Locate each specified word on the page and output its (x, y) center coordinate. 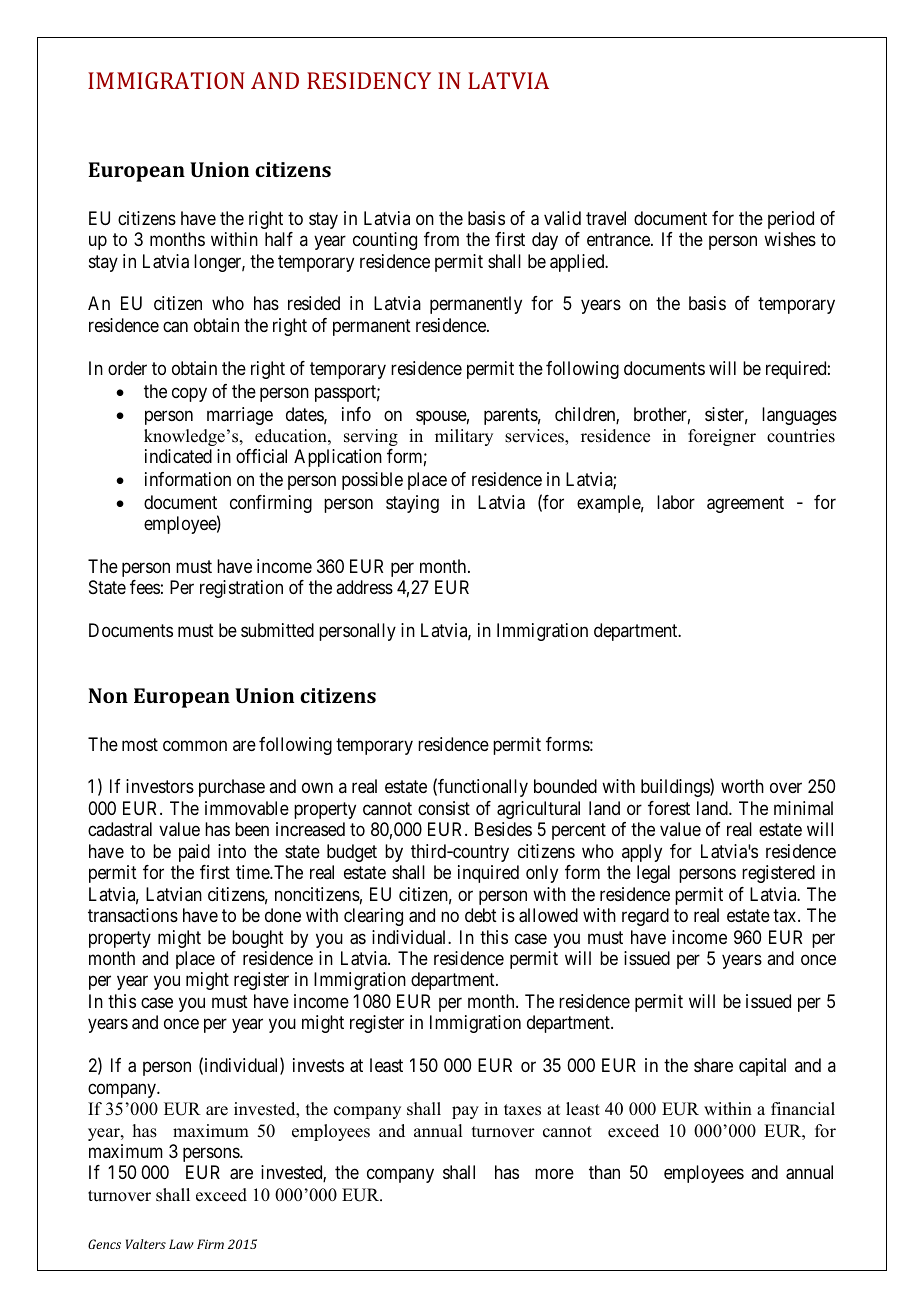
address (364, 587)
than (604, 1172)
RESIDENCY (369, 80)
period (791, 220)
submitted (277, 630)
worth (742, 786)
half (279, 239)
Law (181, 1244)
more (554, 1174)
